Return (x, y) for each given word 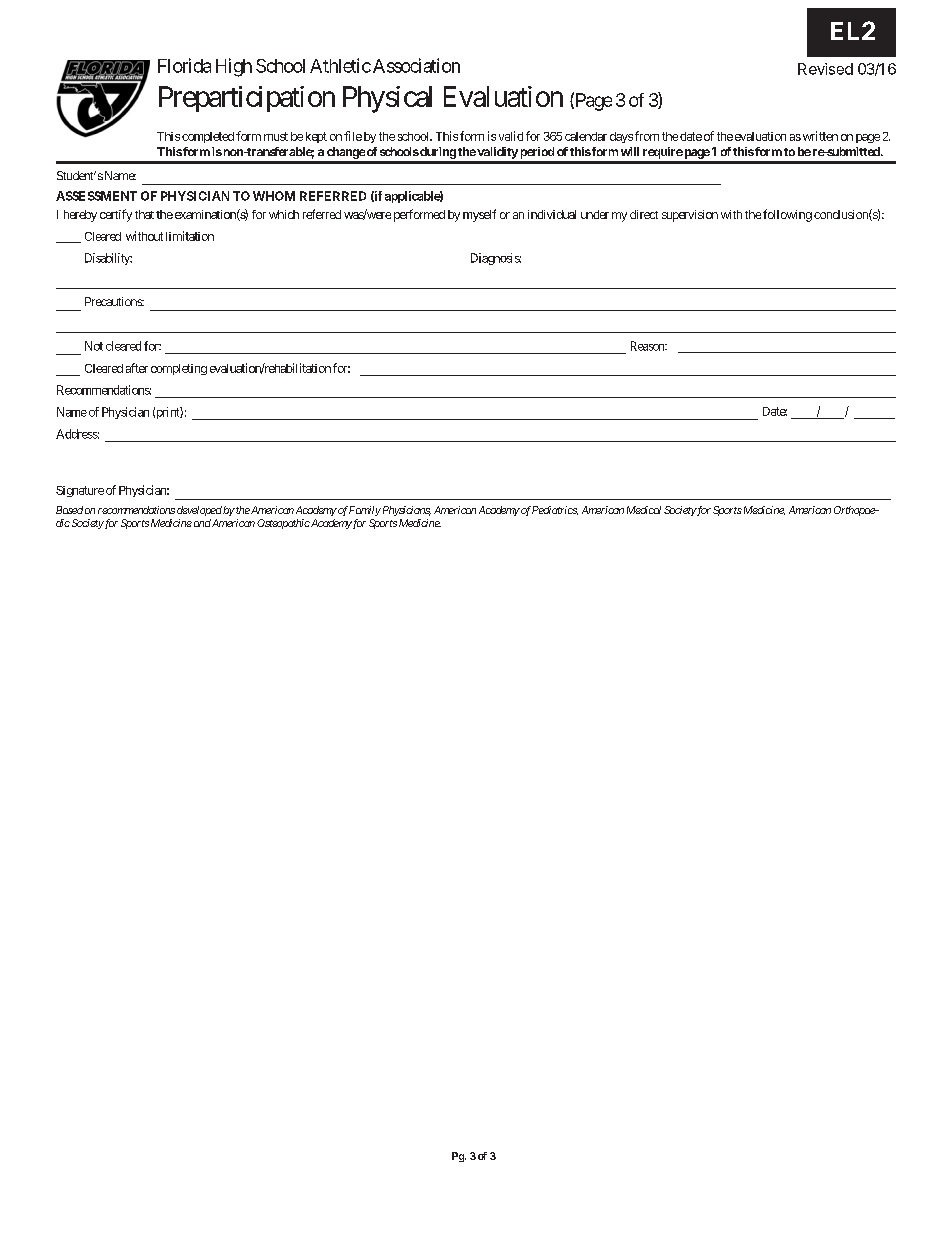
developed (199, 511)
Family (365, 511)
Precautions (114, 301)
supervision (690, 216)
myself (479, 215)
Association (415, 65)
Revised (825, 69)
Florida (184, 65)
